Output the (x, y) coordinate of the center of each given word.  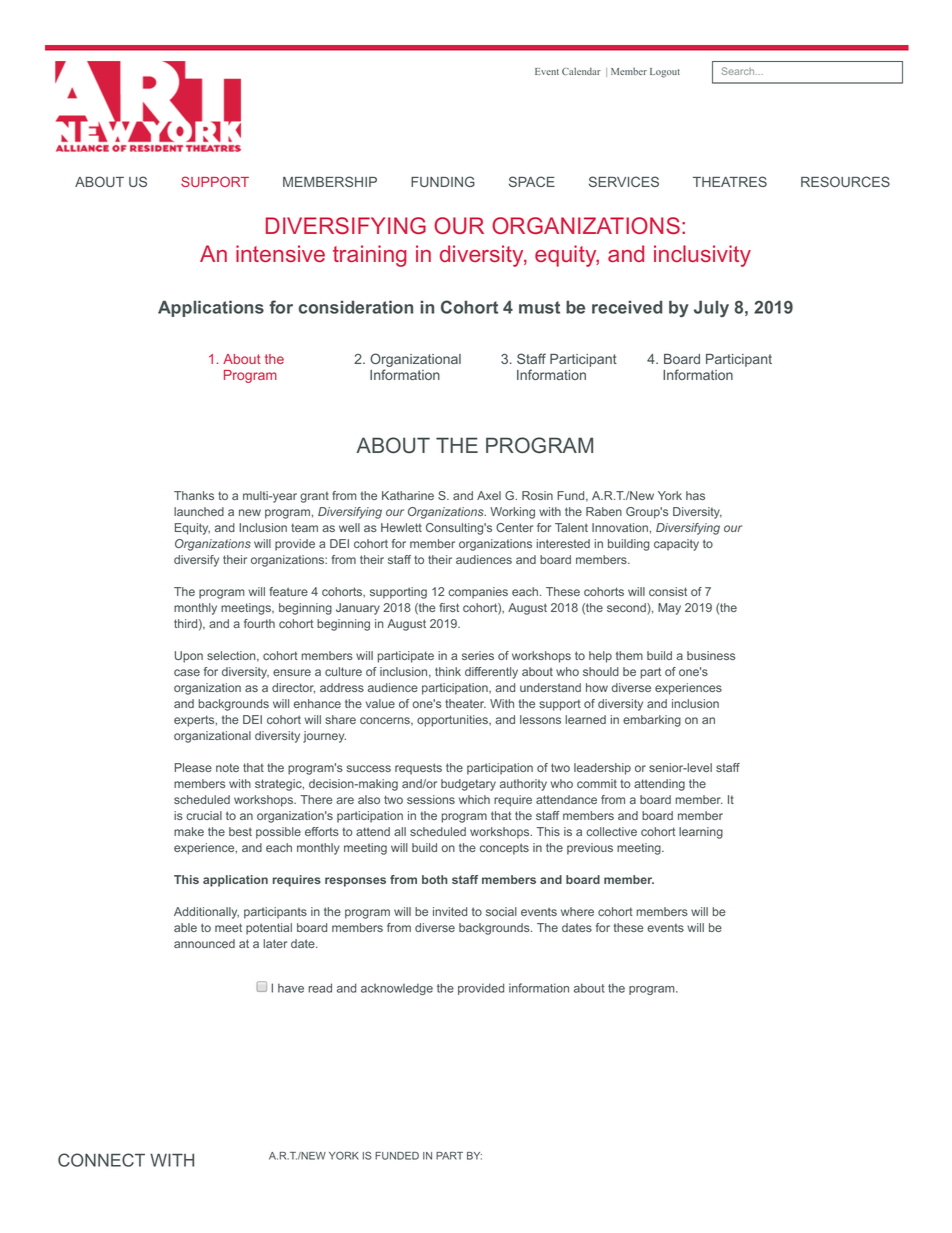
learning (701, 833)
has (695, 495)
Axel (489, 495)
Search (739, 71)
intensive (280, 253)
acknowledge (397, 989)
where (577, 911)
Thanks (194, 495)
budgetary (468, 785)
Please (193, 767)
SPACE (532, 181)
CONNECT (101, 1160)
